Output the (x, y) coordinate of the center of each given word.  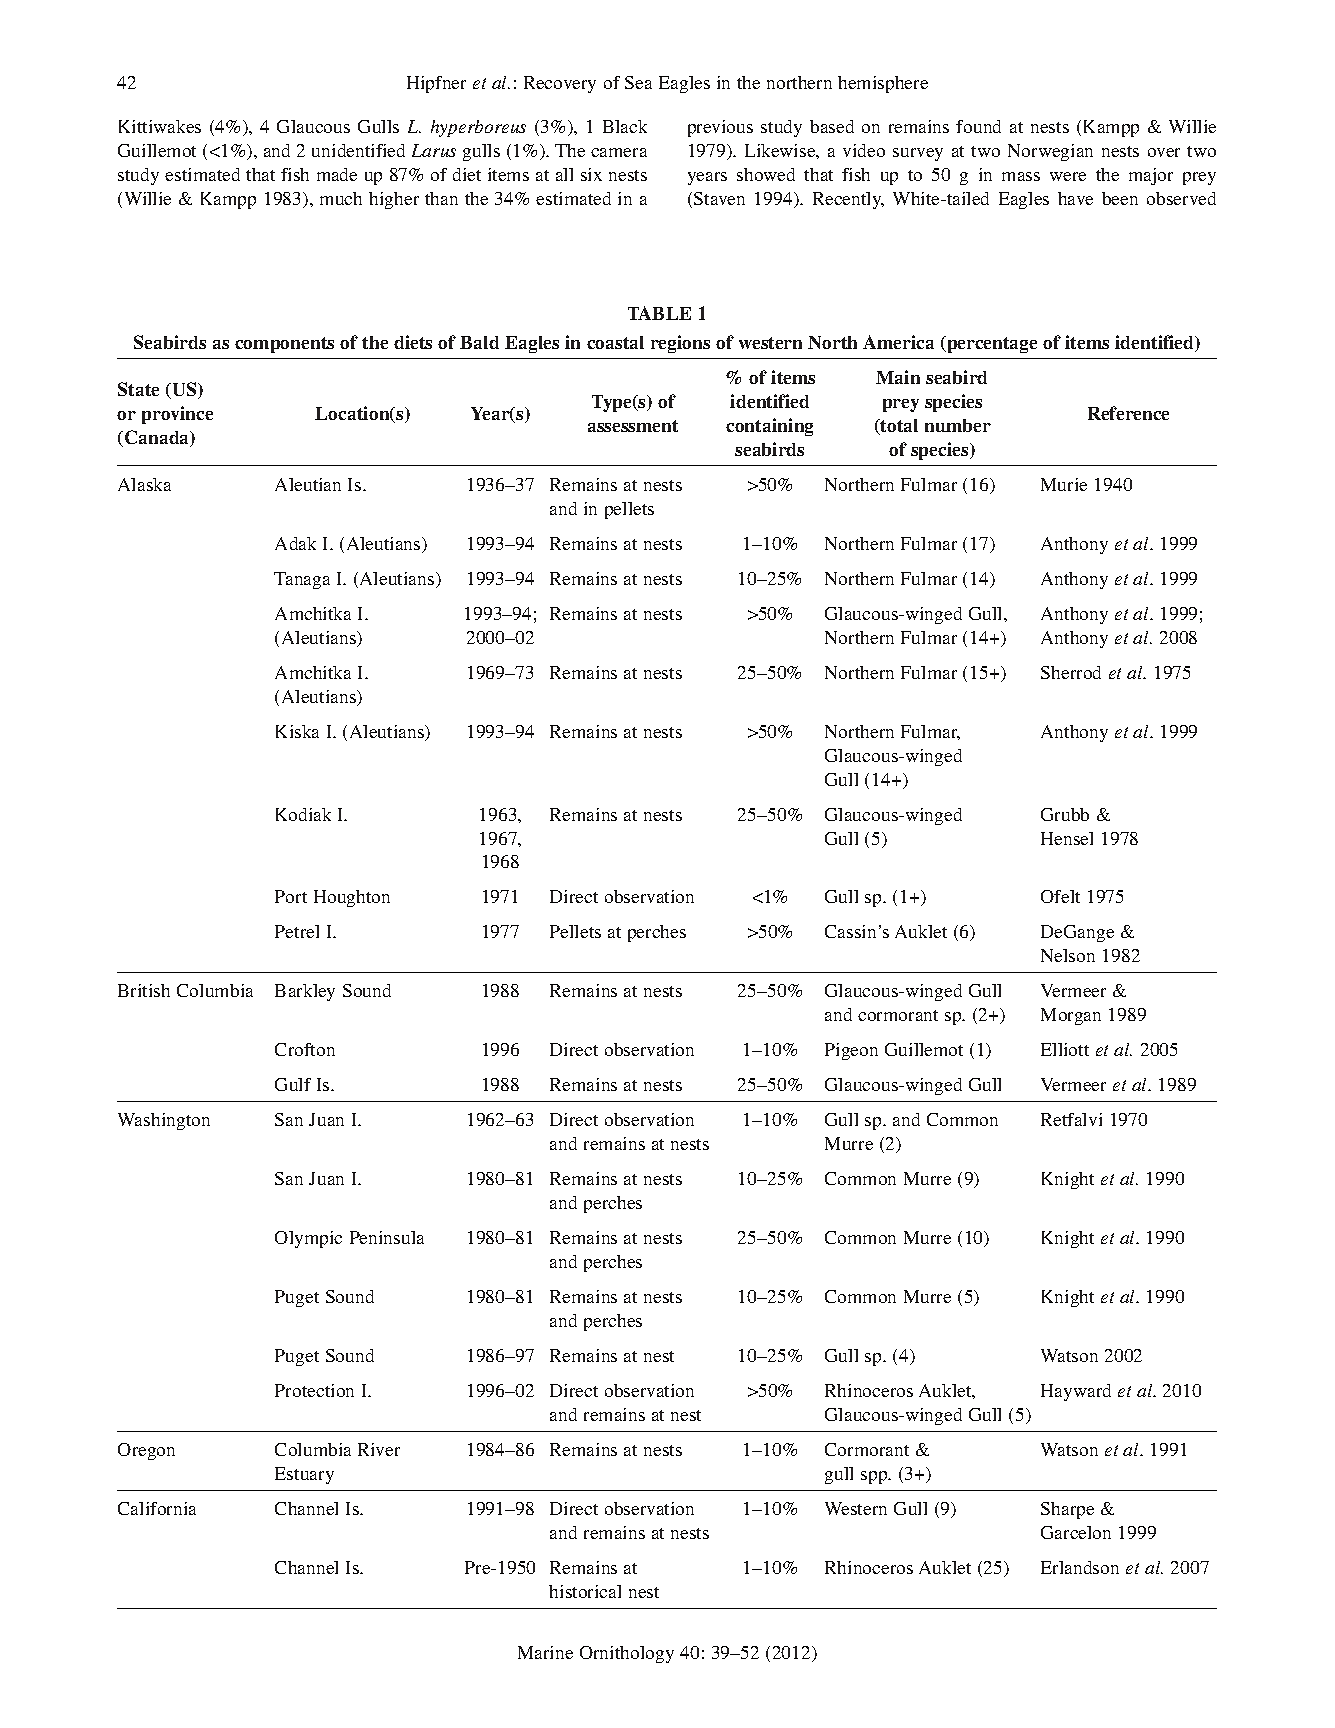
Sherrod (1071, 672)
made (337, 174)
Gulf (293, 1084)
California (157, 1508)
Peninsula (387, 1237)
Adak (295, 543)
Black (625, 126)
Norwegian (1050, 152)
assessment (633, 426)
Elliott (1065, 1049)
